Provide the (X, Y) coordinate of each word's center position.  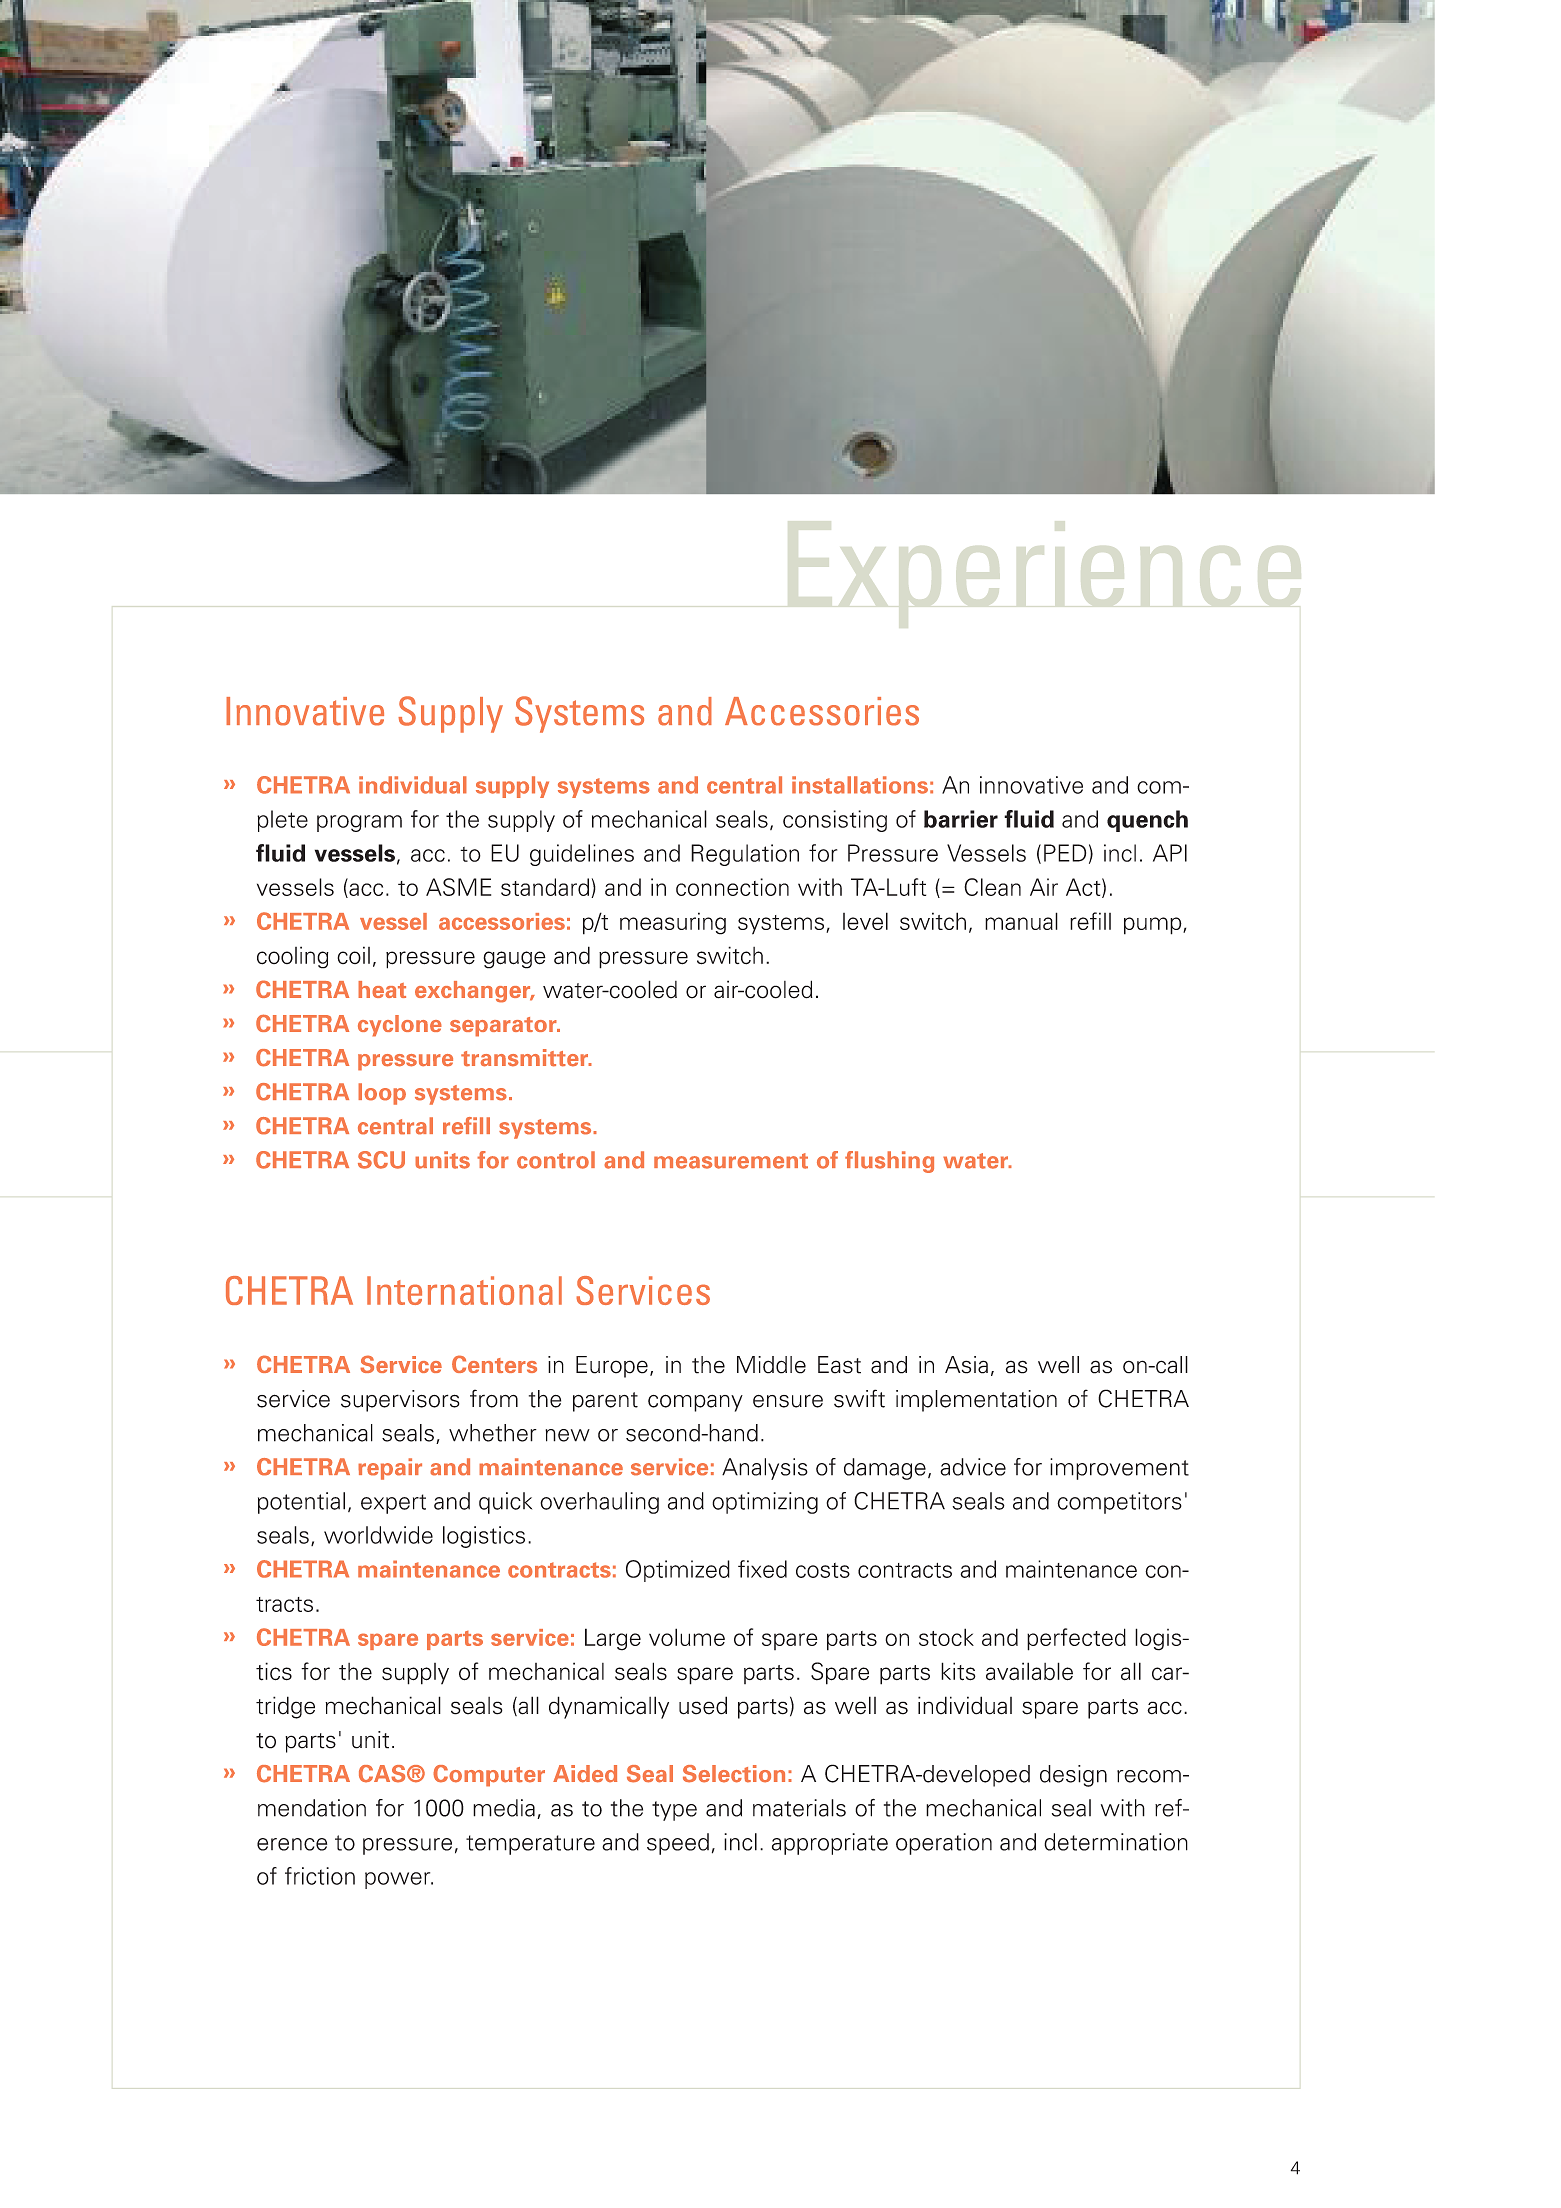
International (464, 1290)
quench (1147, 821)
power (399, 1880)
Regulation (745, 855)
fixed (762, 1569)
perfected (1076, 1639)
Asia (966, 1365)
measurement (731, 1161)
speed (678, 1844)
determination (1116, 1842)
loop (382, 1094)
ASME (458, 887)
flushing (889, 1162)
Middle (771, 1365)
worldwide (378, 1535)
